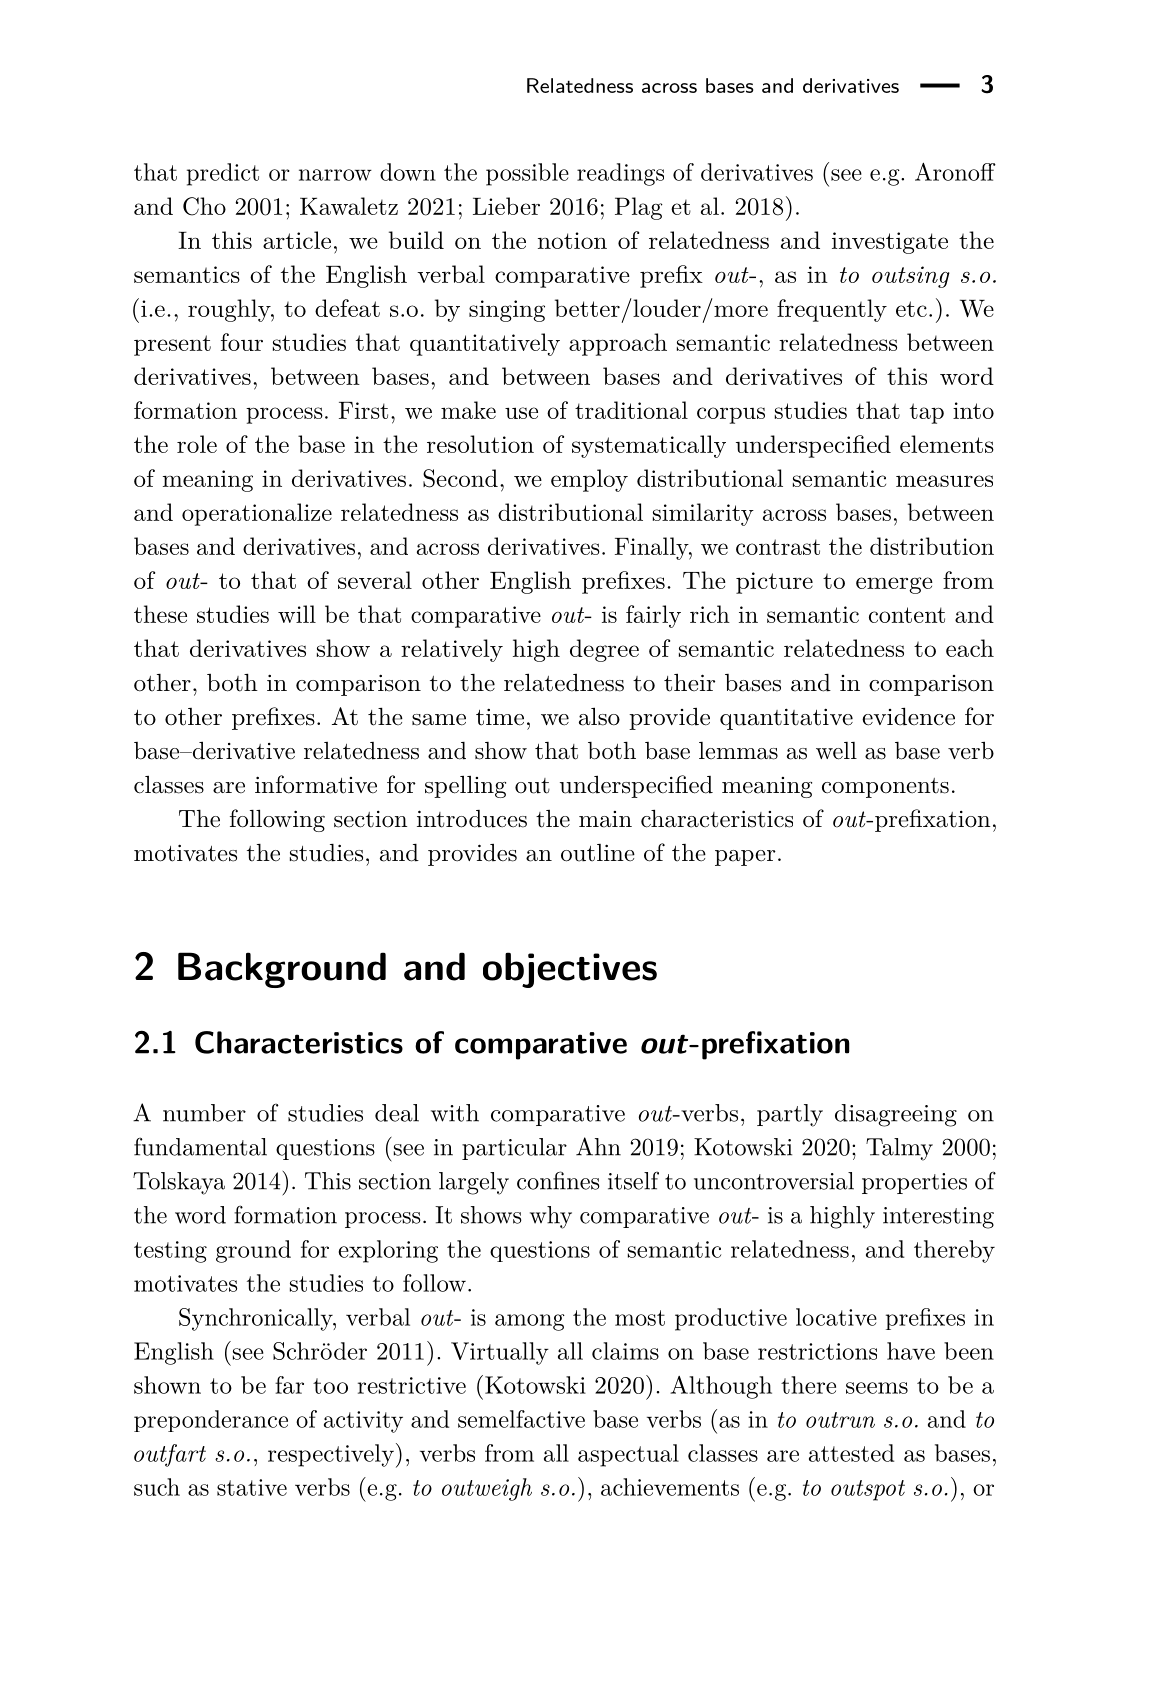 This screenshot has width=1150, height=1706. I want to click on emerge, so click(894, 585).
